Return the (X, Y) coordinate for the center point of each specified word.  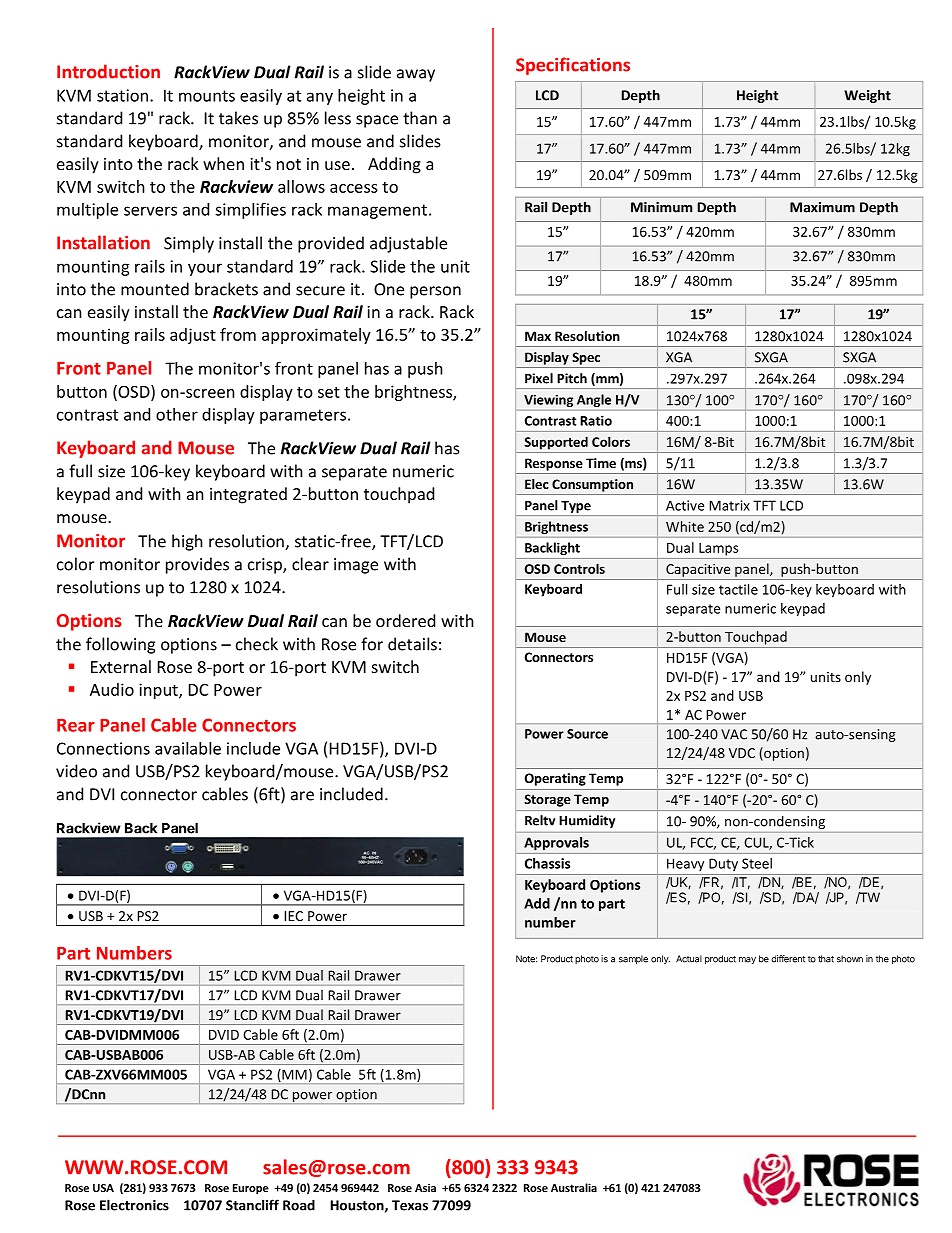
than (420, 118)
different (788, 959)
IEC (293, 916)
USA (103, 1188)
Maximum (822, 207)
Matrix (729, 505)
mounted (155, 289)
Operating (555, 779)
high (187, 542)
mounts (207, 96)
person (435, 292)
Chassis (547, 863)
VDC (742, 753)
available (188, 748)
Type (576, 507)
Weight (867, 96)
